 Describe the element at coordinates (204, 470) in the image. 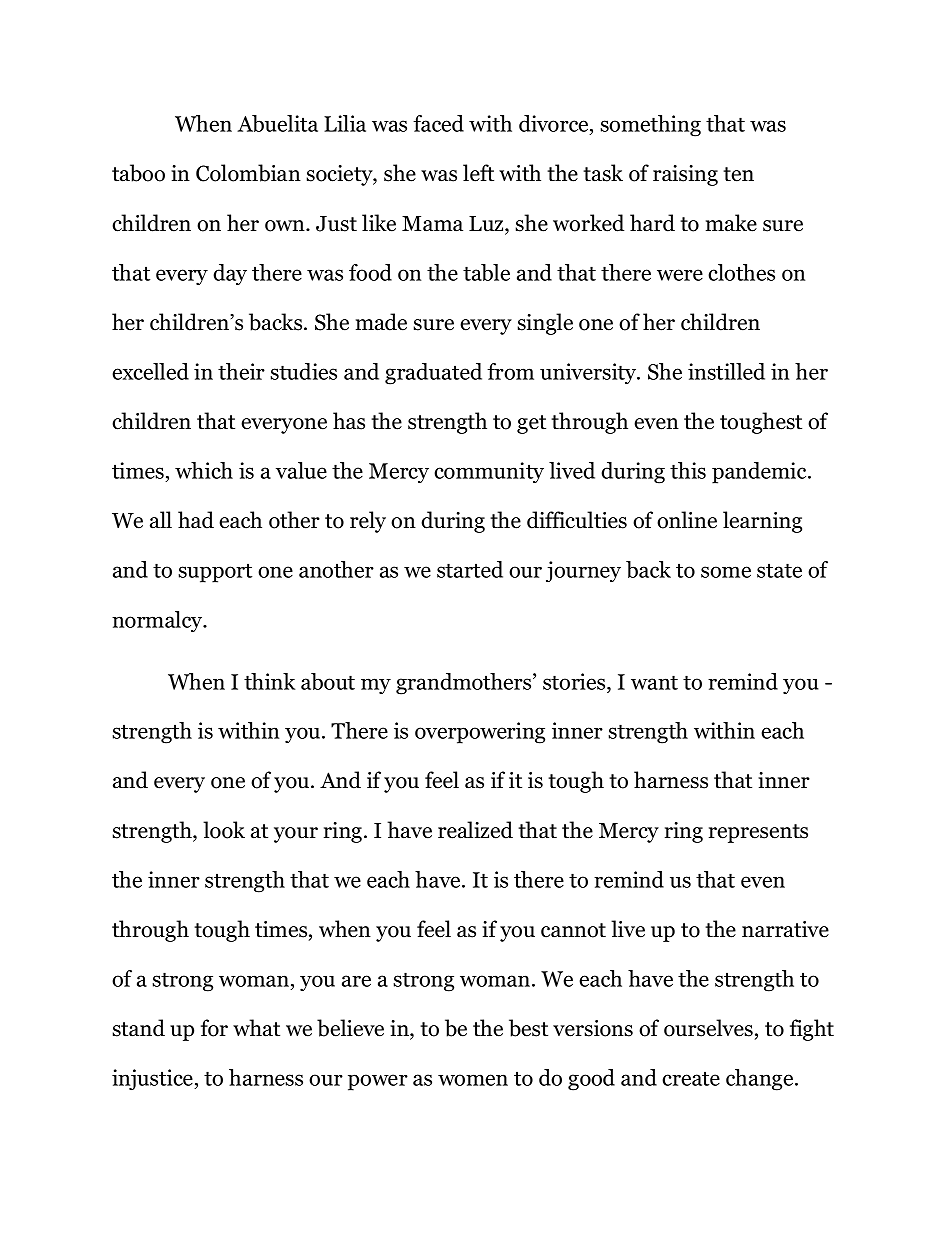

I see `which` at that location.
